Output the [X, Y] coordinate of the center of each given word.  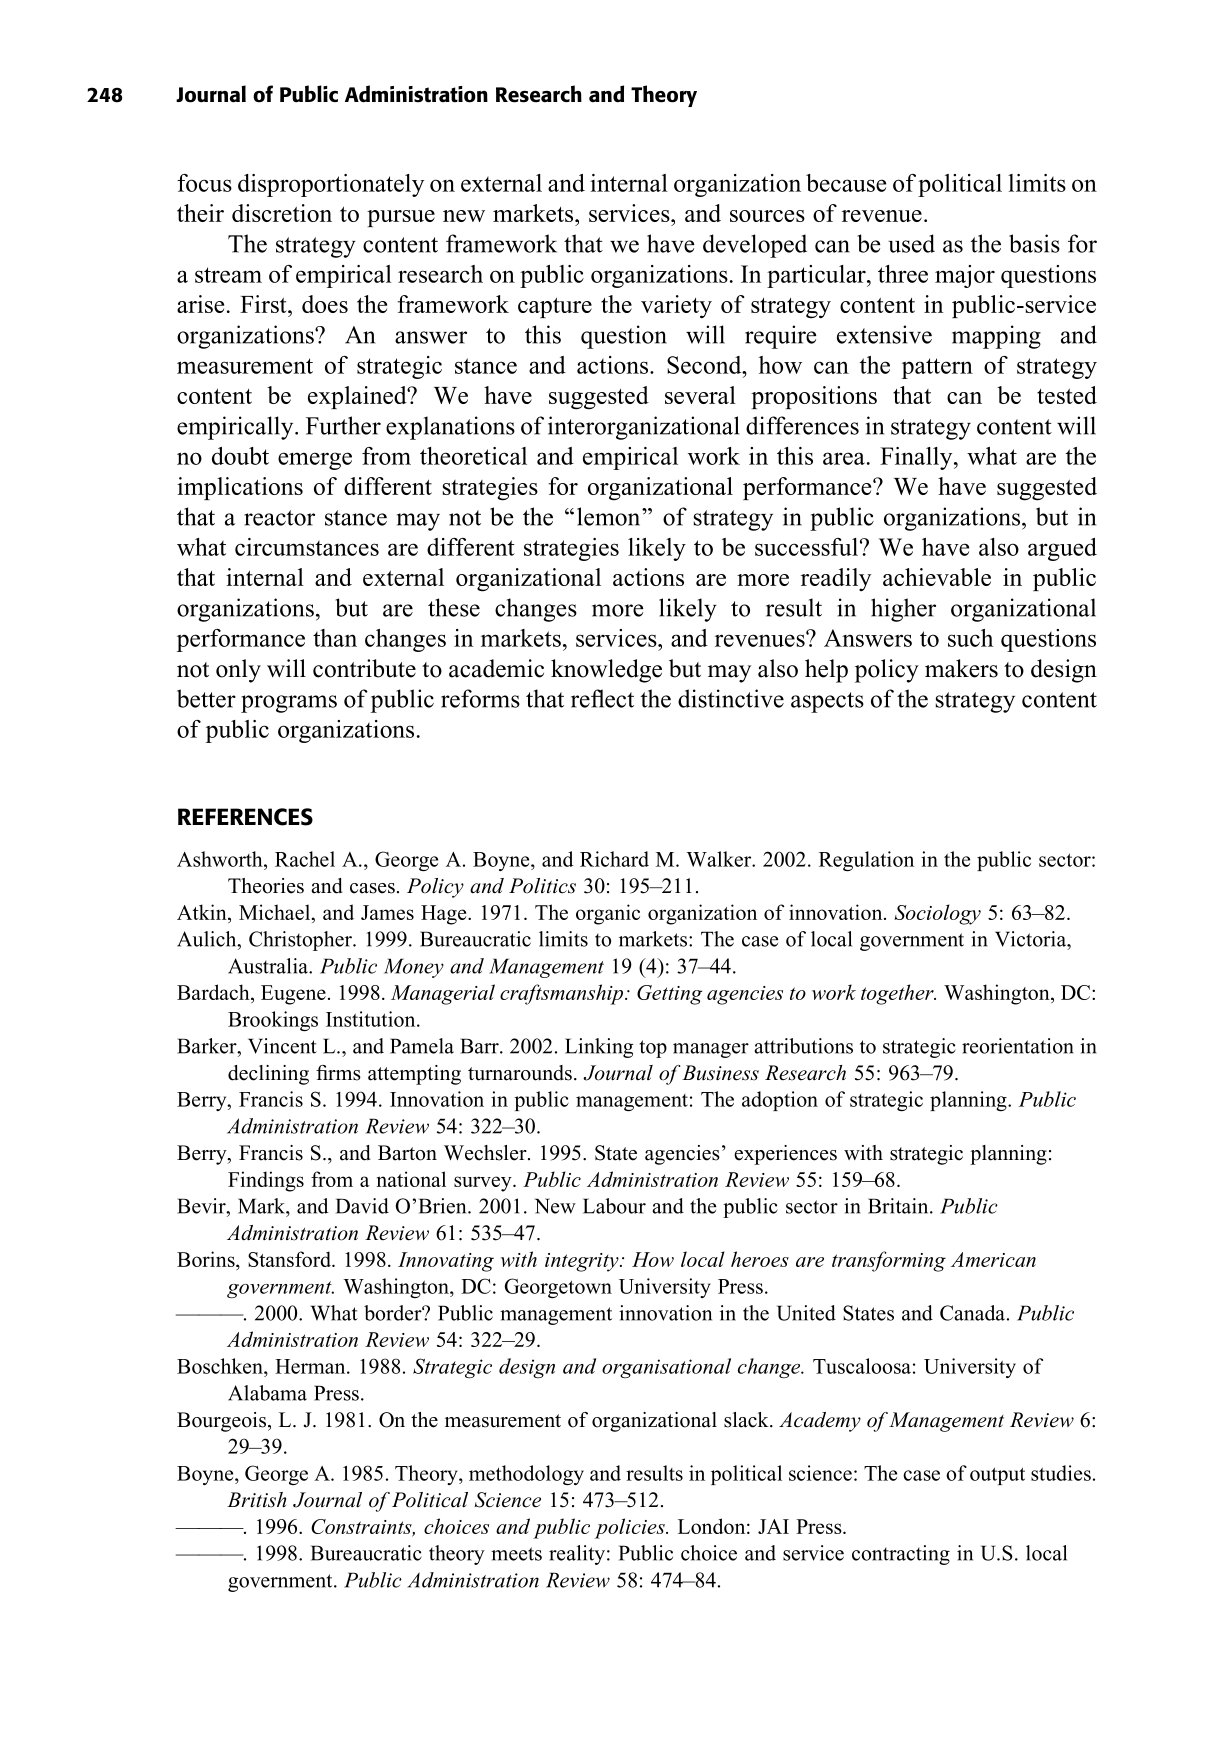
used [911, 243]
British [256, 1500]
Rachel [305, 859]
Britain [899, 1206]
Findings [266, 1181]
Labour [614, 1206]
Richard [614, 859]
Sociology [937, 914]
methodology [526, 1475]
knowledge [606, 671]
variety [676, 306]
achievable [937, 577]
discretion [282, 213]
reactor [279, 518]
